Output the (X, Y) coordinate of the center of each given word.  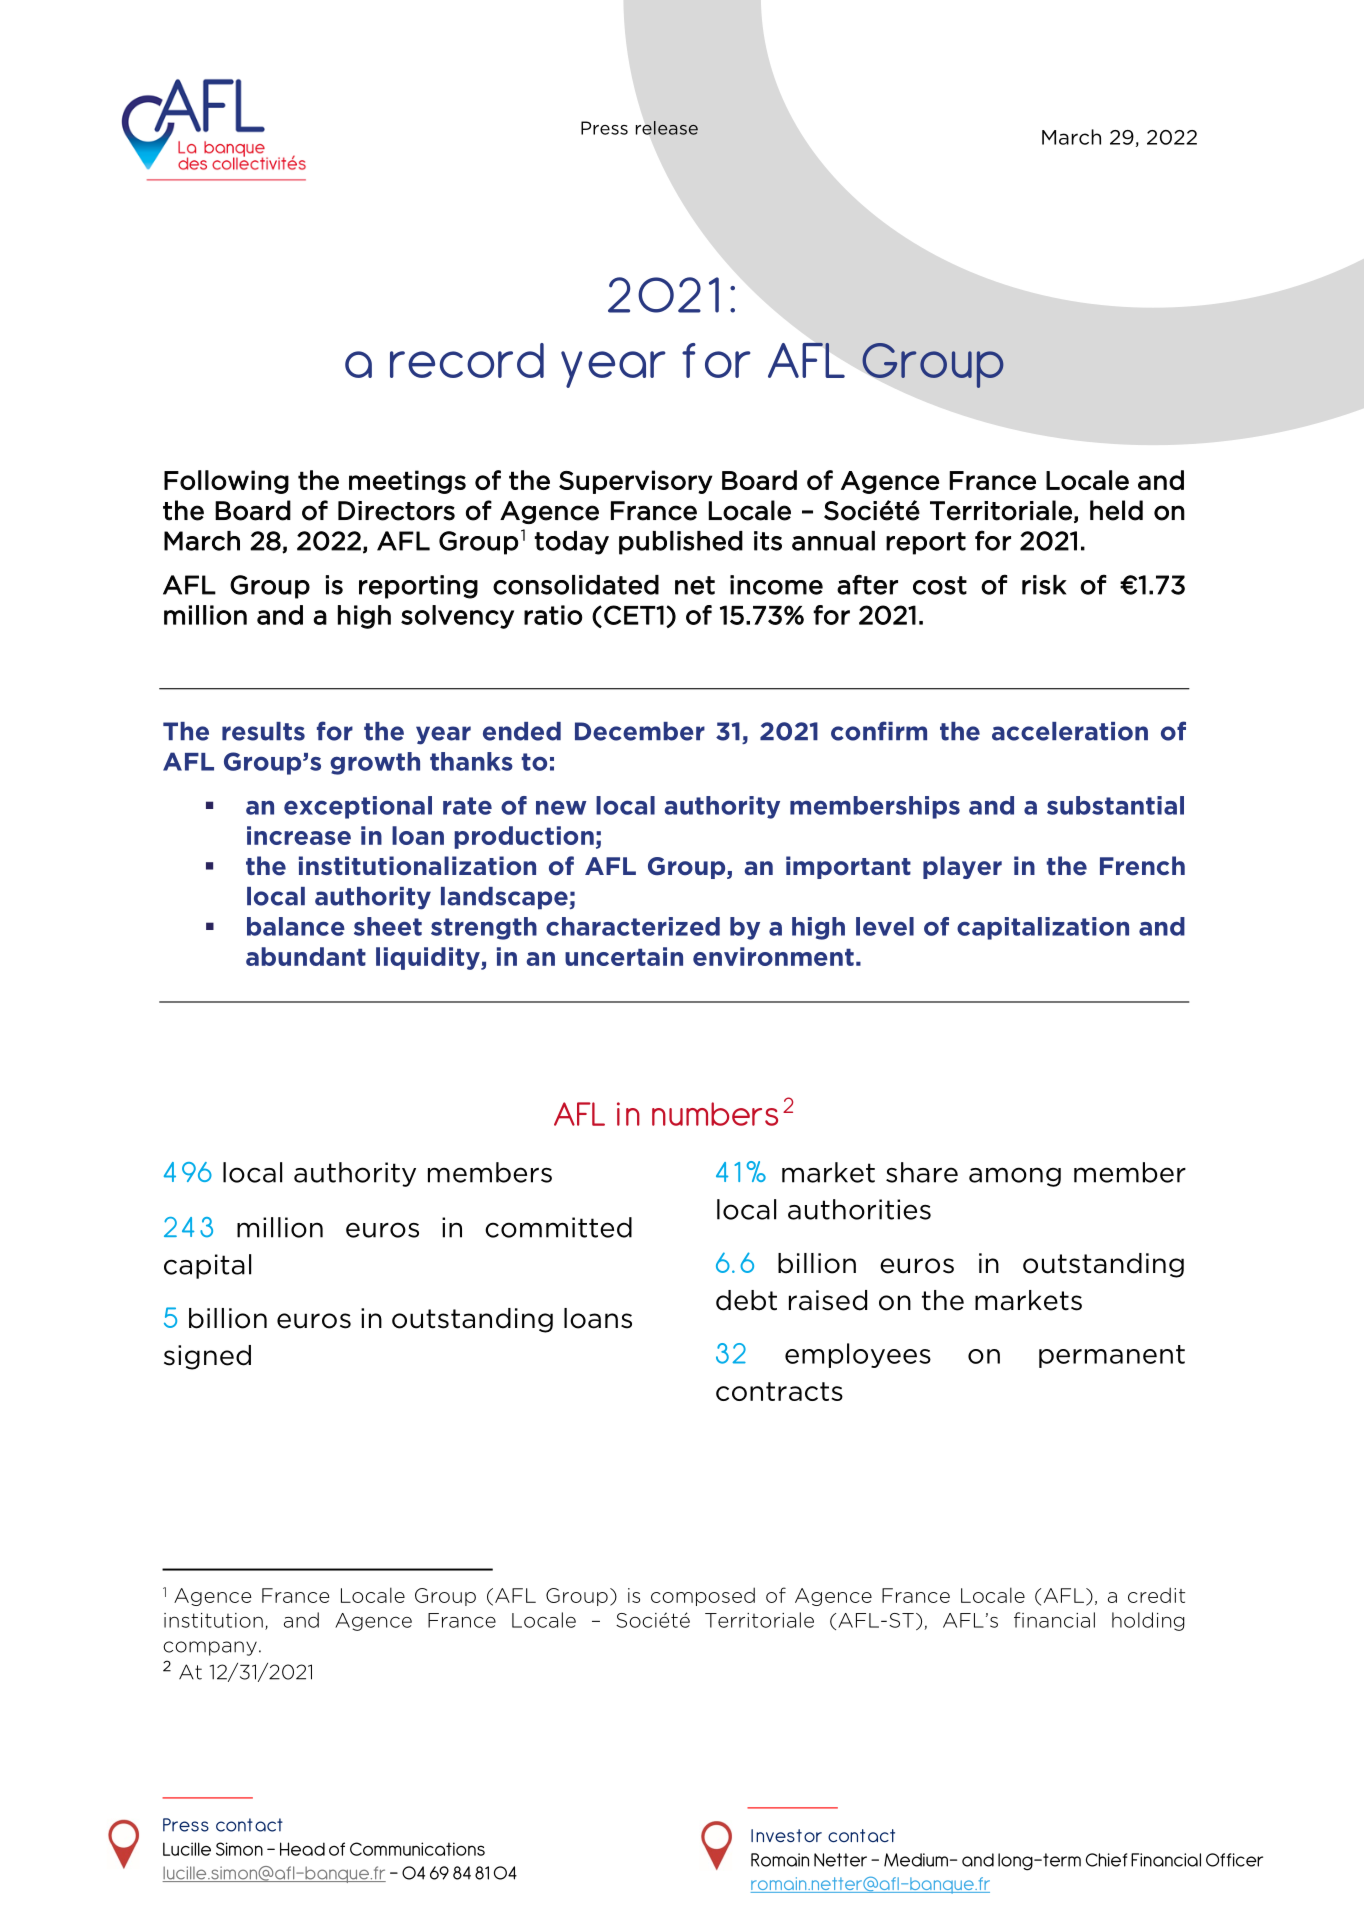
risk (1044, 585)
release (667, 128)
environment (773, 956)
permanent (1112, 1356)
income (776, 585)
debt (746, 1300)
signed (207, 1357)
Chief (1106, 1860)
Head (302, 1849)
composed (703, 1596)
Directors (396, 511)
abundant (306, 956)
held (1116, 510)
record (467, 360)
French (1142, 865)
